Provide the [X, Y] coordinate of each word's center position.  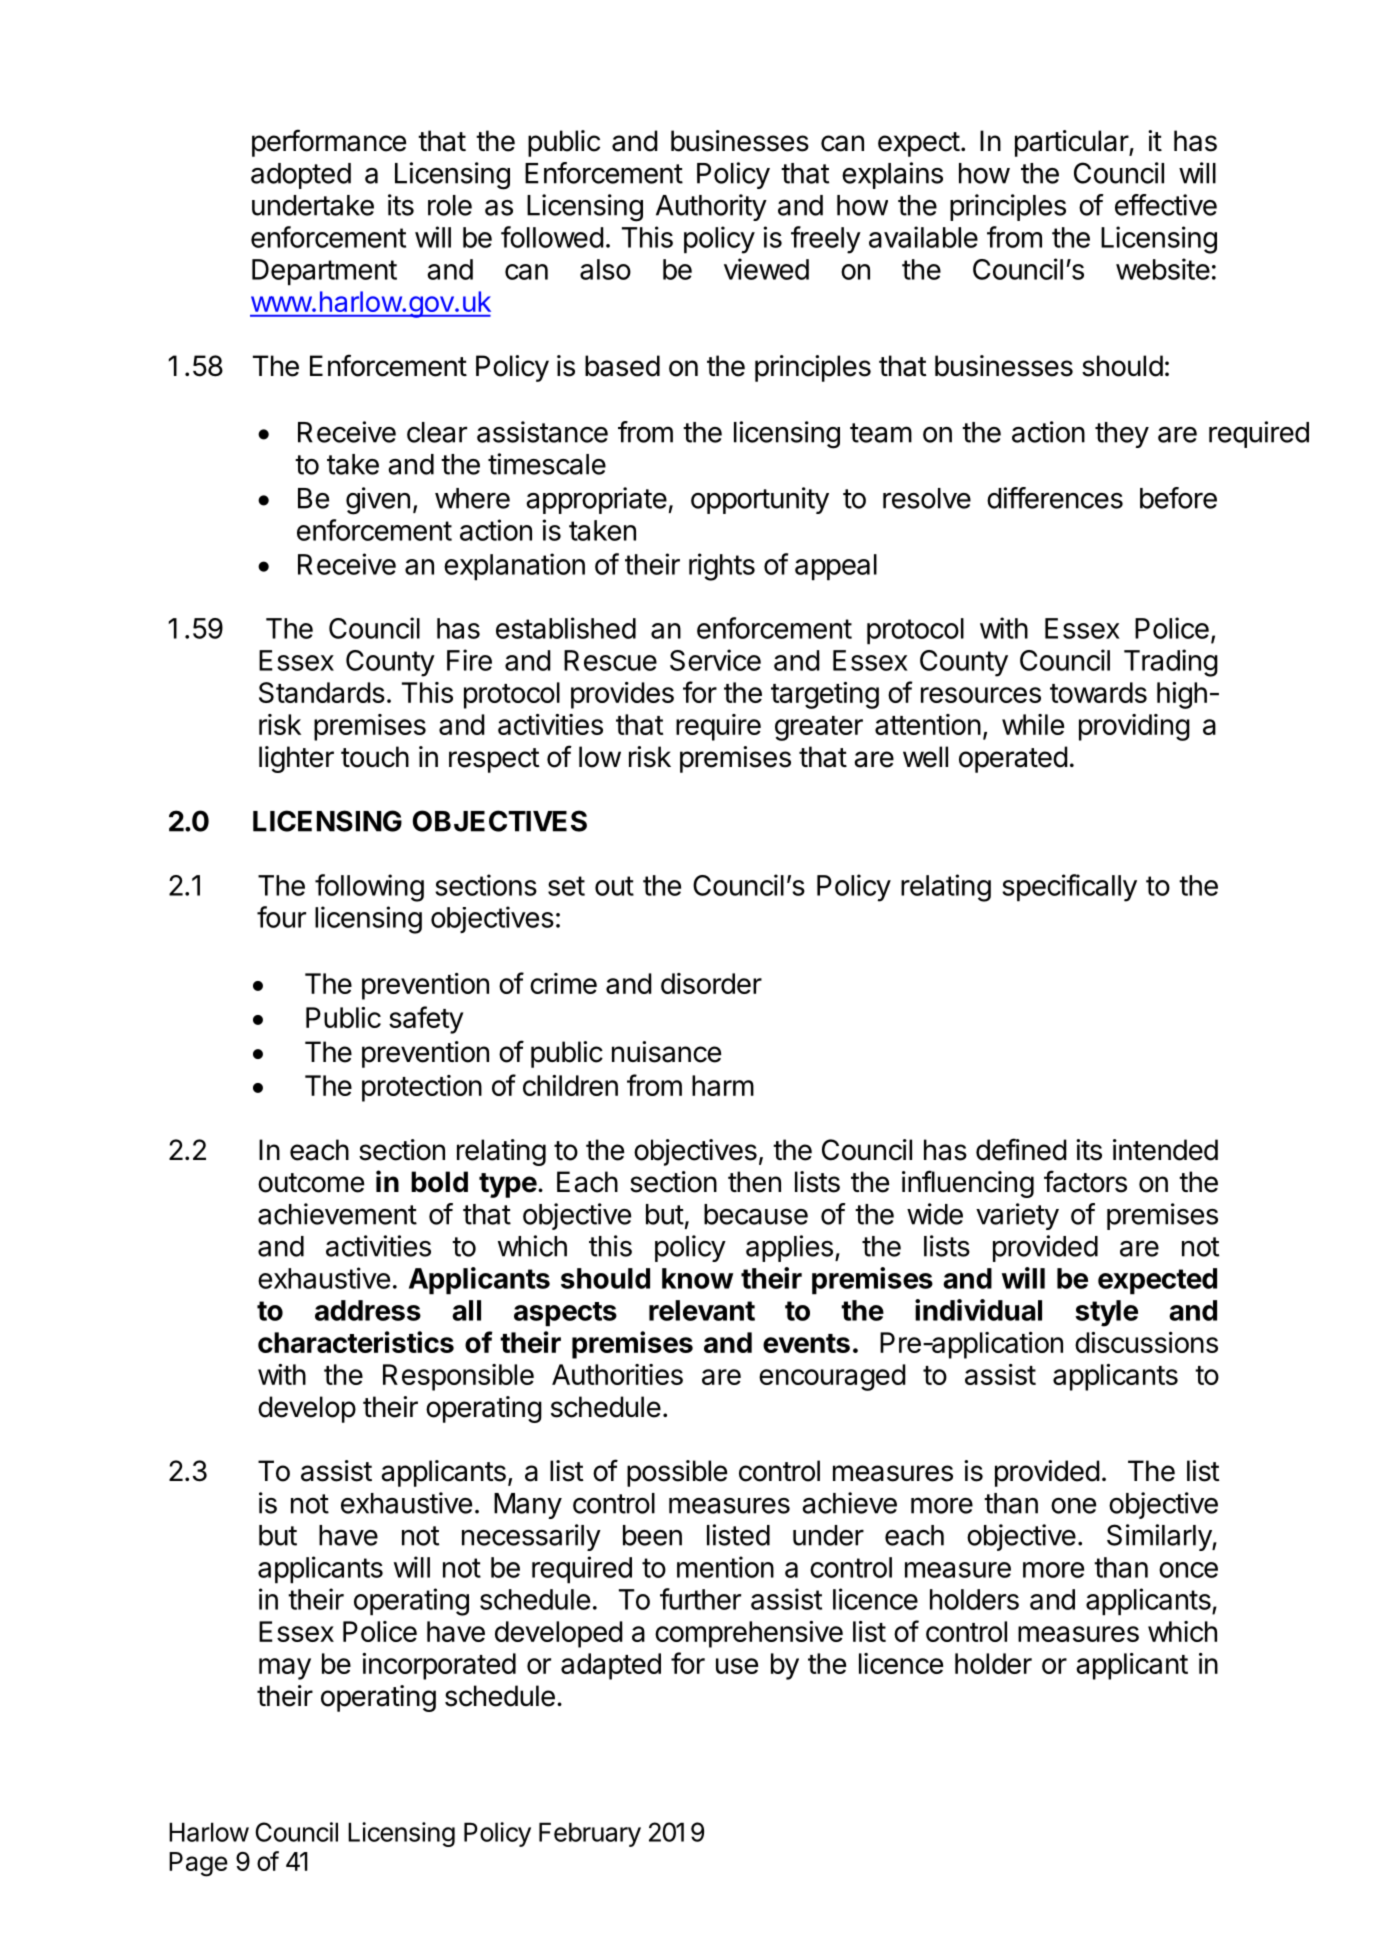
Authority [711, 207]
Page [198, 1864]
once [1188, 1570]
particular [1072, 143]
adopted [301, 176]
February [590, 1834]
